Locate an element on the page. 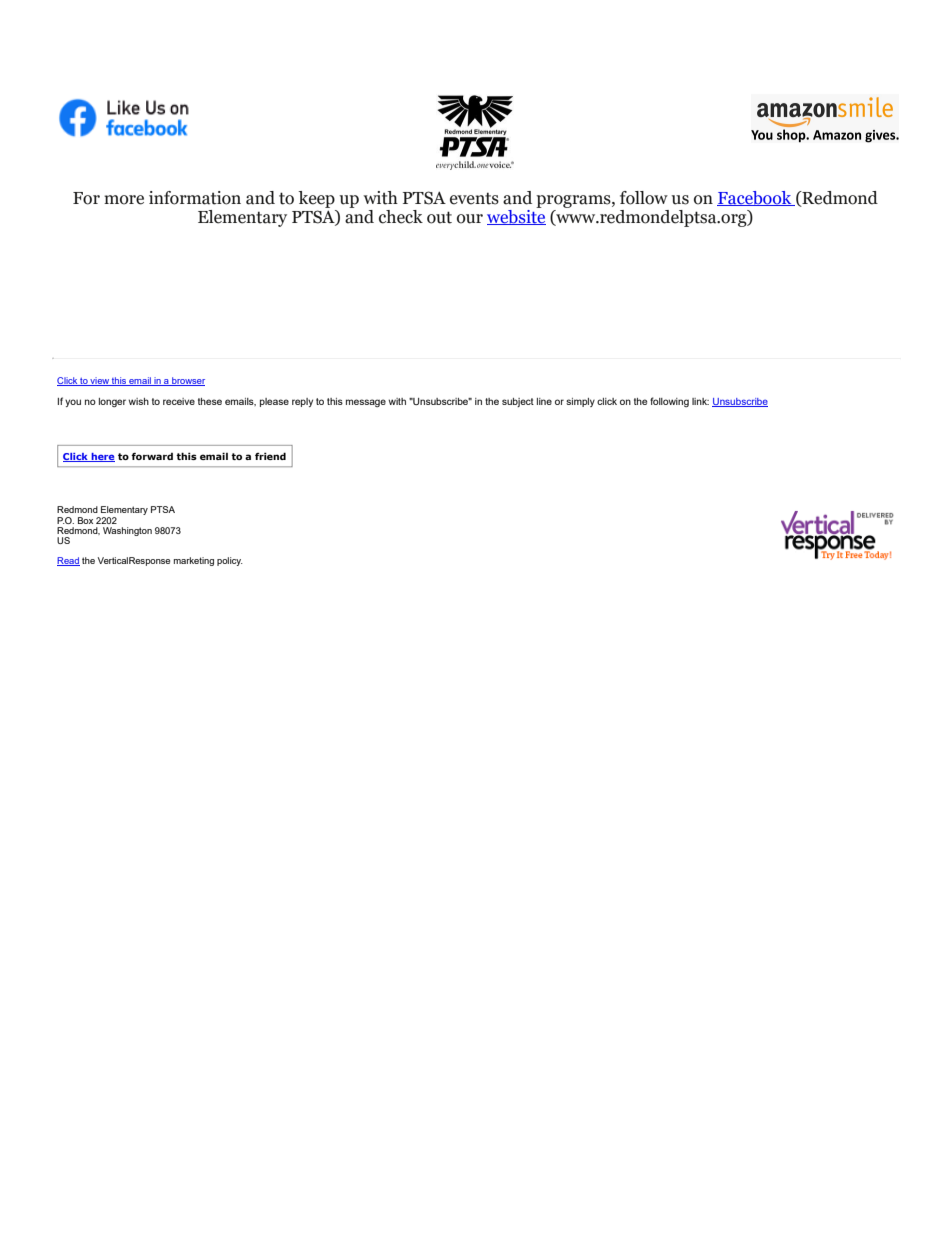 The height and width of the document is (1233, 952). browser is located at coordinates (187, 381).
